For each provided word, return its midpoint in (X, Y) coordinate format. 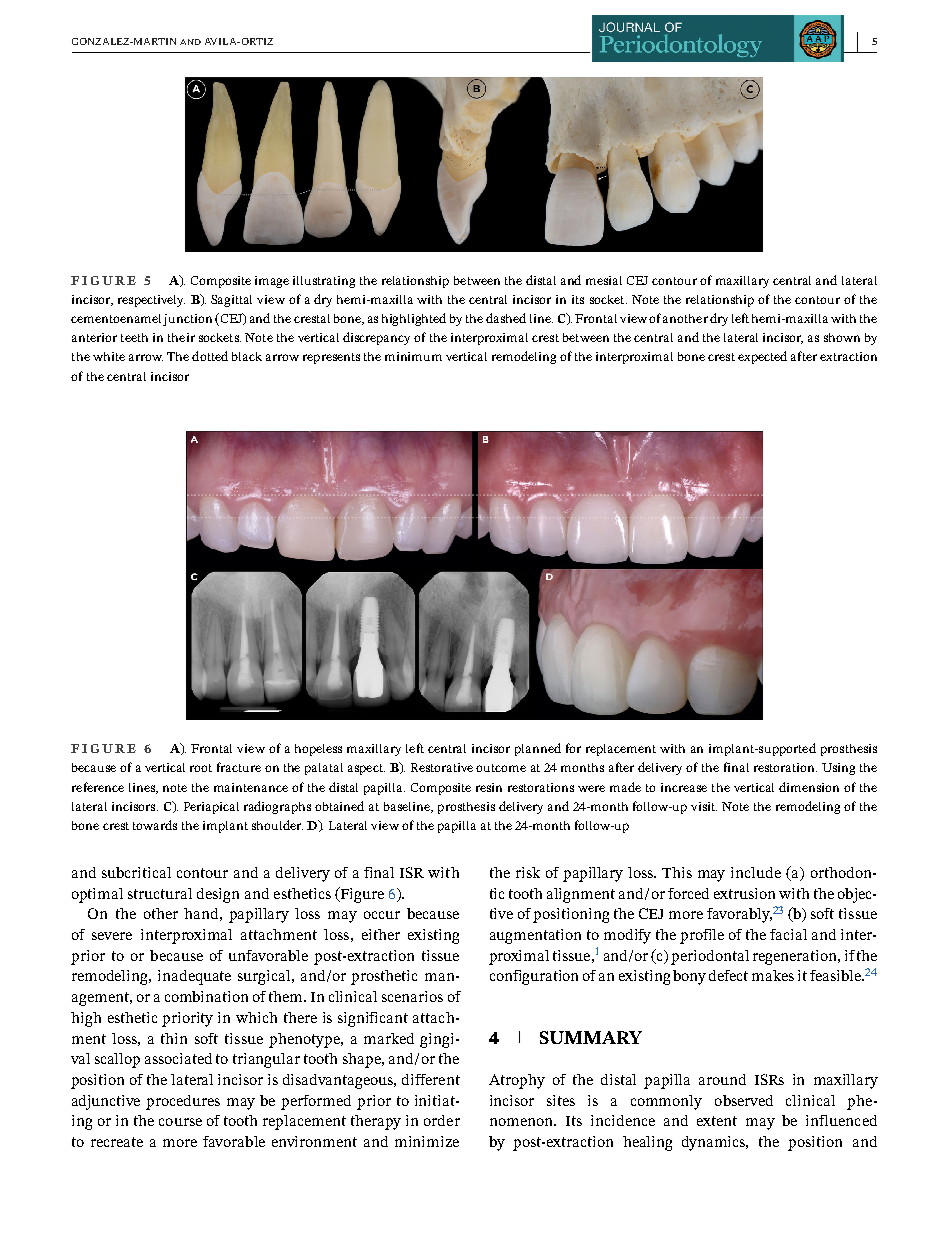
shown (842, 337)
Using (838, 769)
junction (187, 320)
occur (382, 915)
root (201, 768)
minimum (413, 356)
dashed (506, 318)
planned (538, 749)
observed (744, 1100)
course (180, 1122)
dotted (210, 356)
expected (762, 357)
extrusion (744, 893)
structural (160, 893)
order (442, 1120)
